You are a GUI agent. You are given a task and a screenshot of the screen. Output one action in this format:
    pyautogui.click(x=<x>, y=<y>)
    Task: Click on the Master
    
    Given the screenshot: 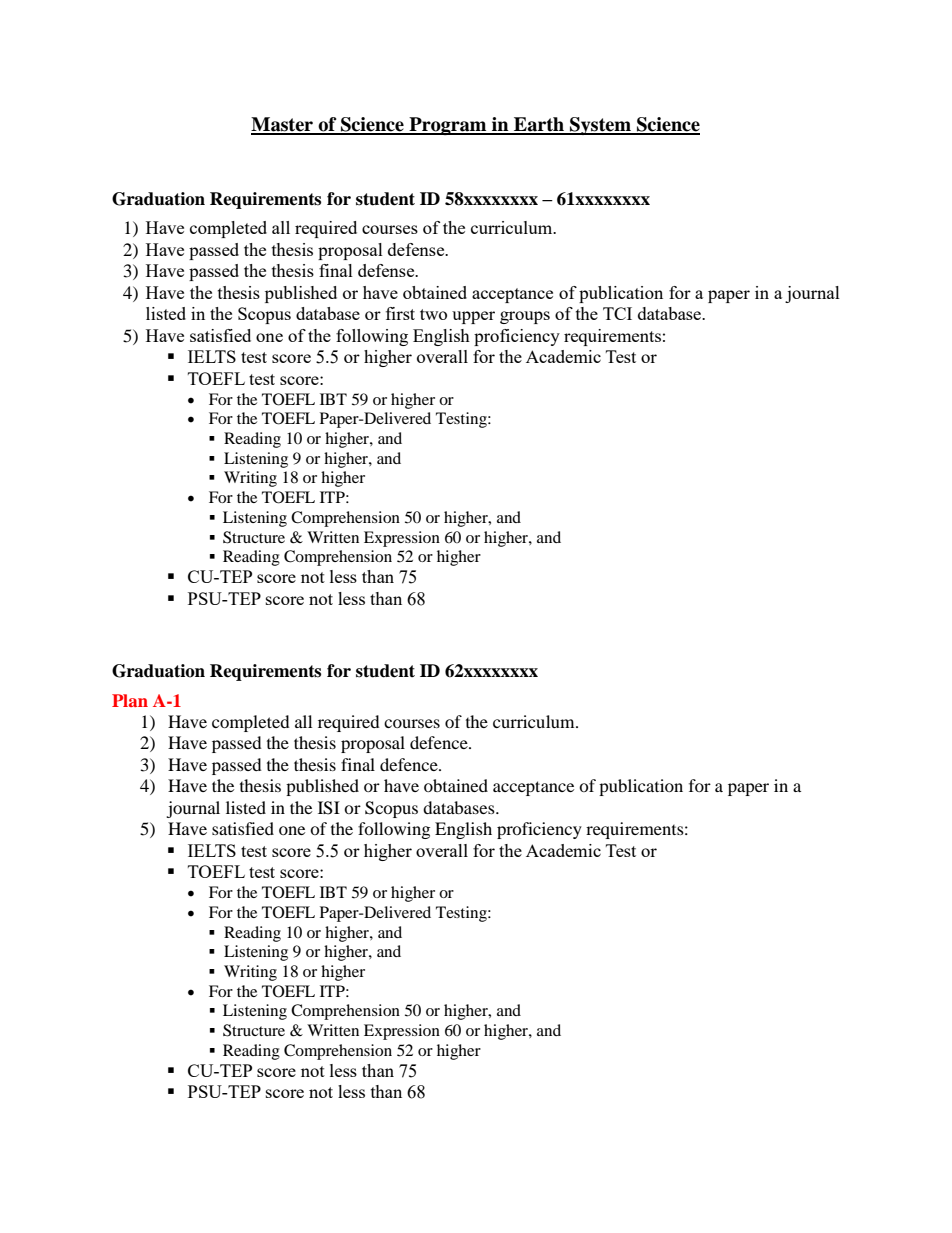 What is the action you would take?
    pyautogui.click(x=283, y=125)
